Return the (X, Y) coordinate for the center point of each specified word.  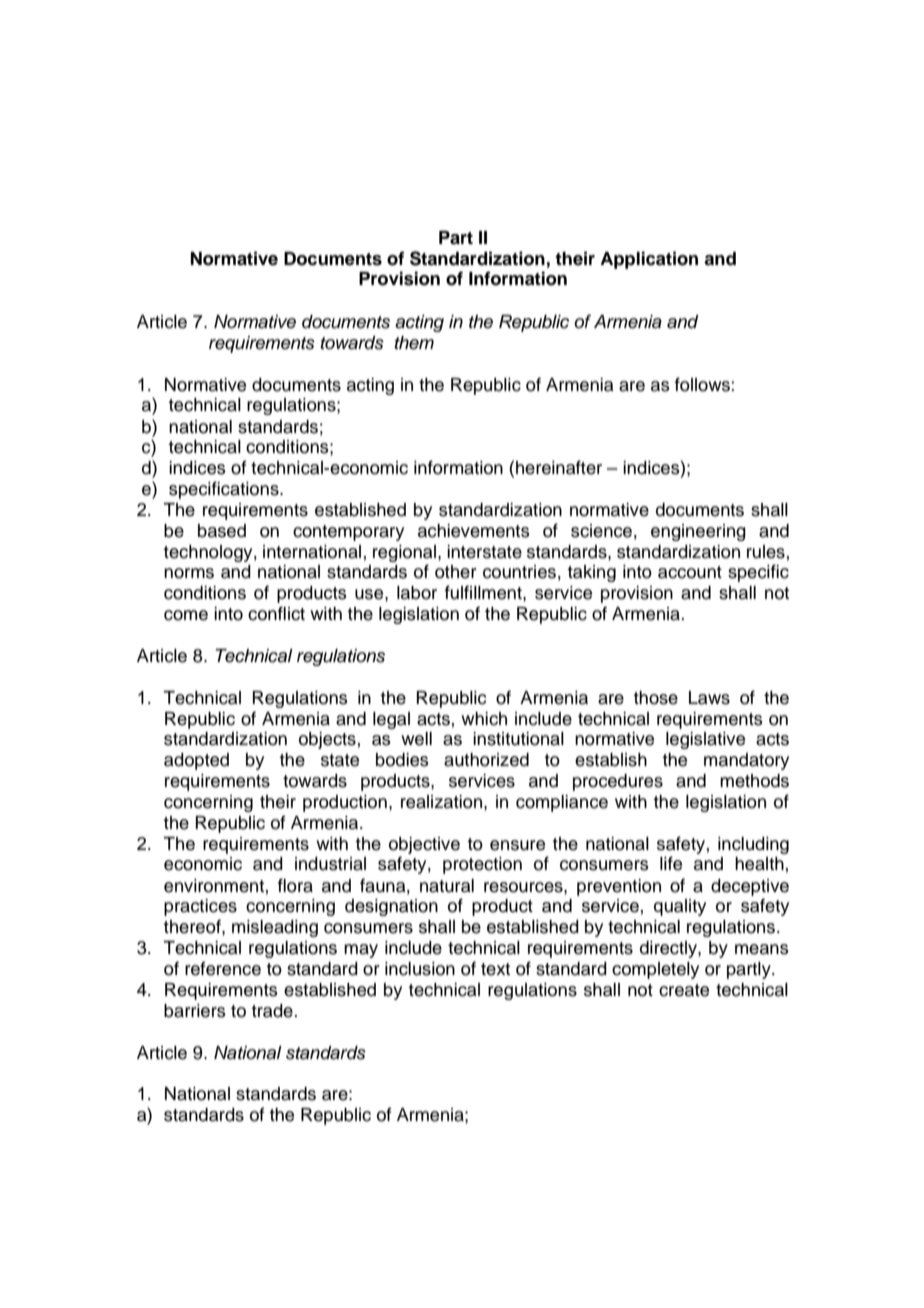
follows (703, 384)
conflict (276, 613)
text (495, 969)
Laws (709, 698)
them (414, 343)
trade (273, 1011)
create (684, 990)
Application (649, 260)
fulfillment (484, 592)
